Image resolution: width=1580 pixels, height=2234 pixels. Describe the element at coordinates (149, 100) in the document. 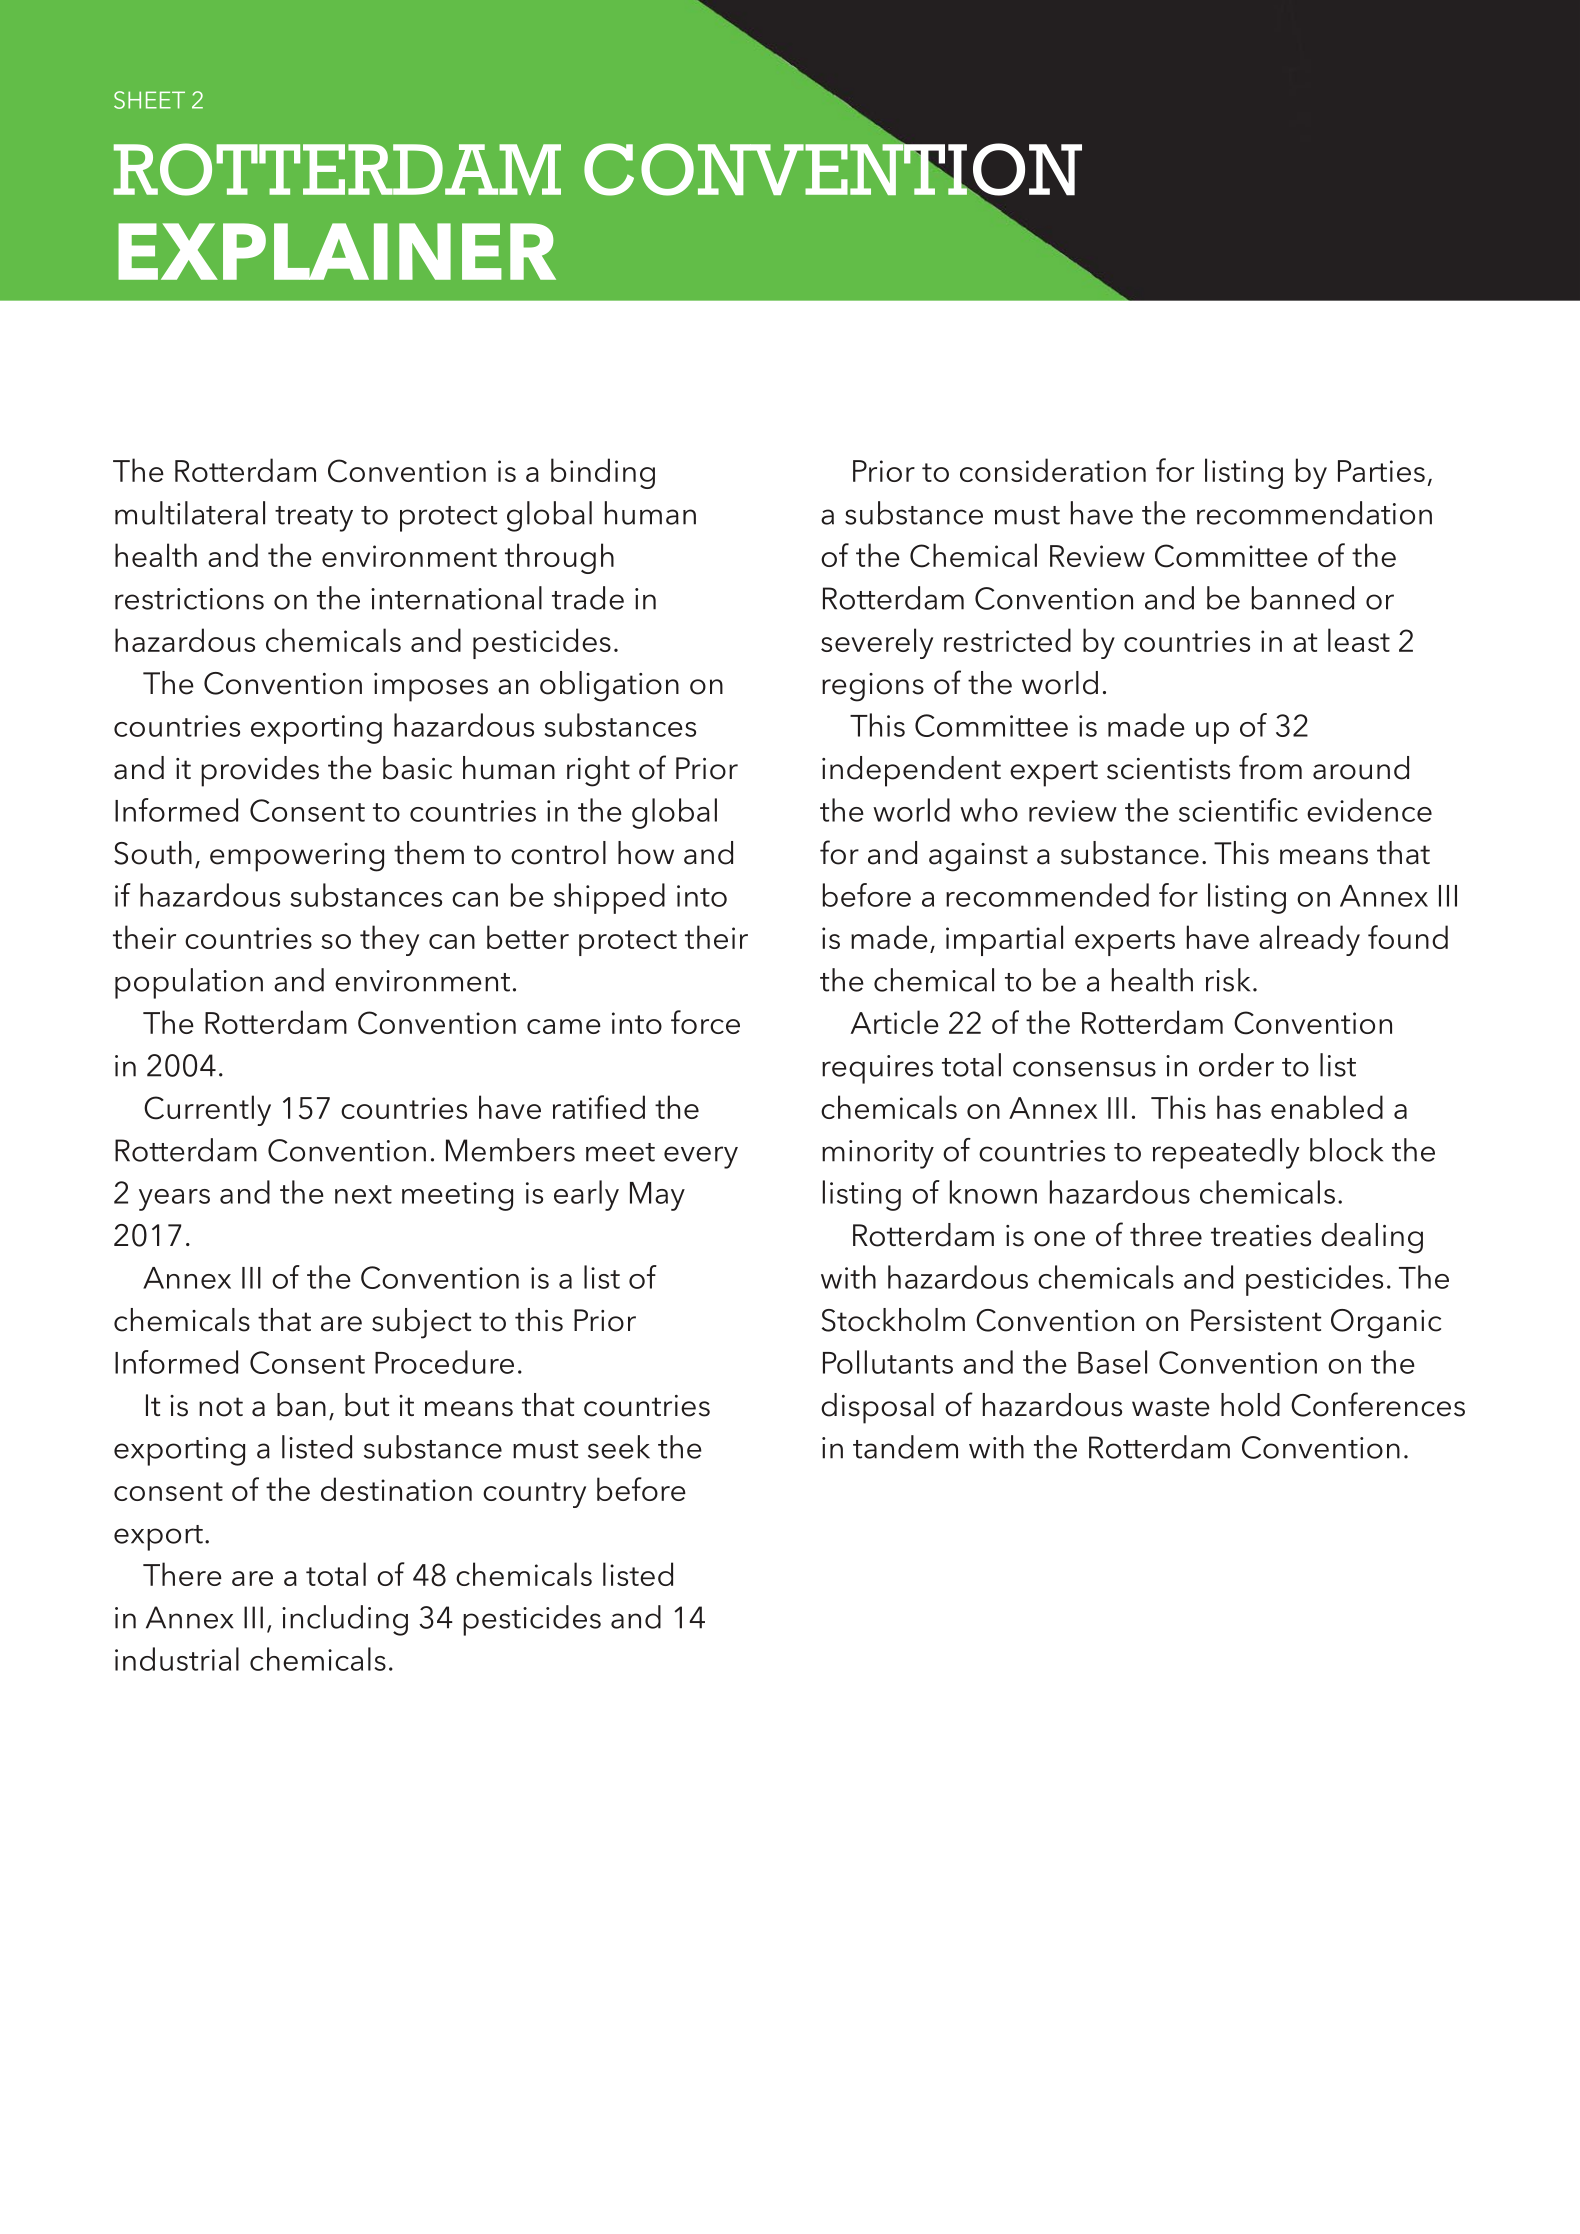

I see `SHEET` at that location.
